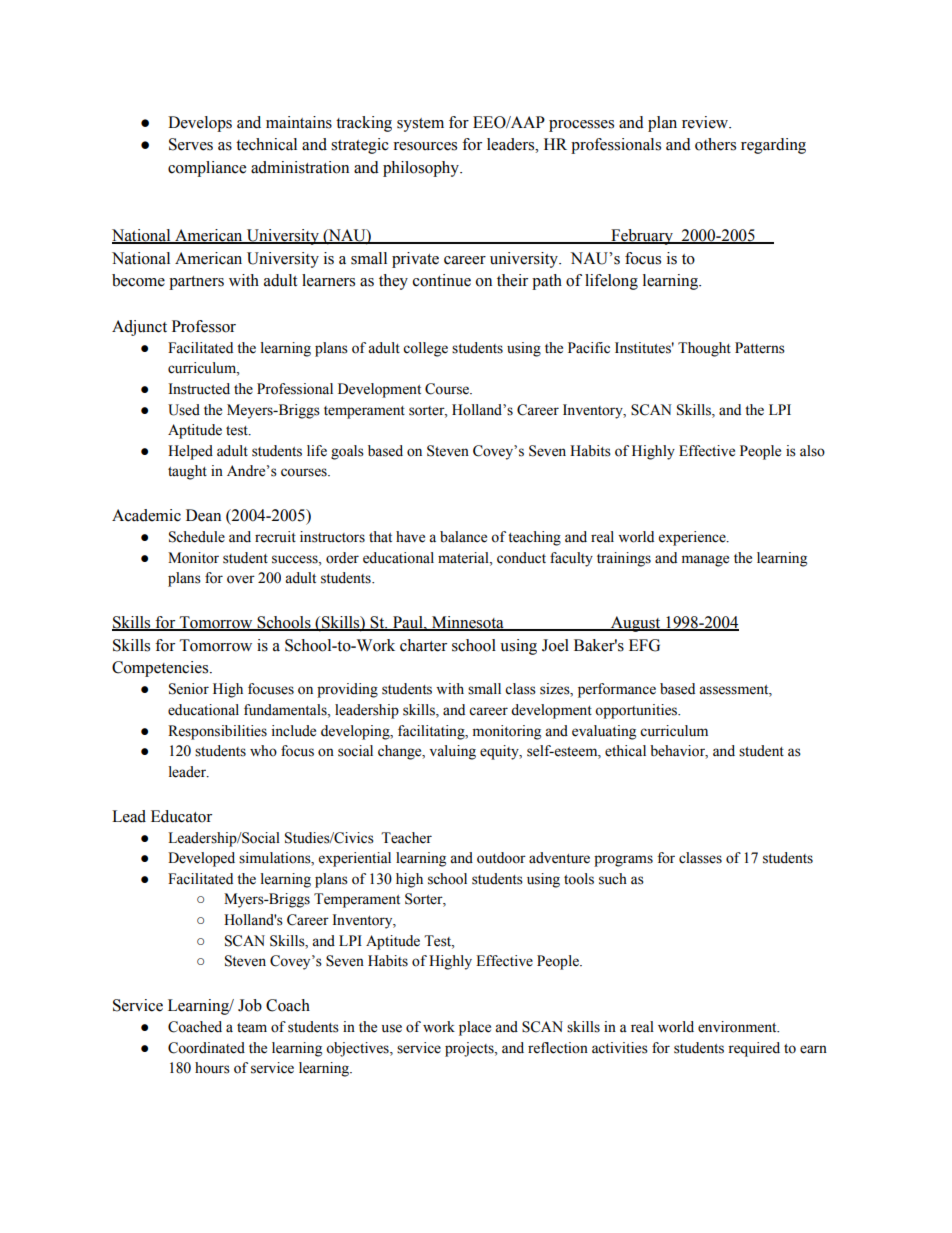 This screenshot has height=1233, width=952. I want to click on Coordinated, so click(206, 1048).
